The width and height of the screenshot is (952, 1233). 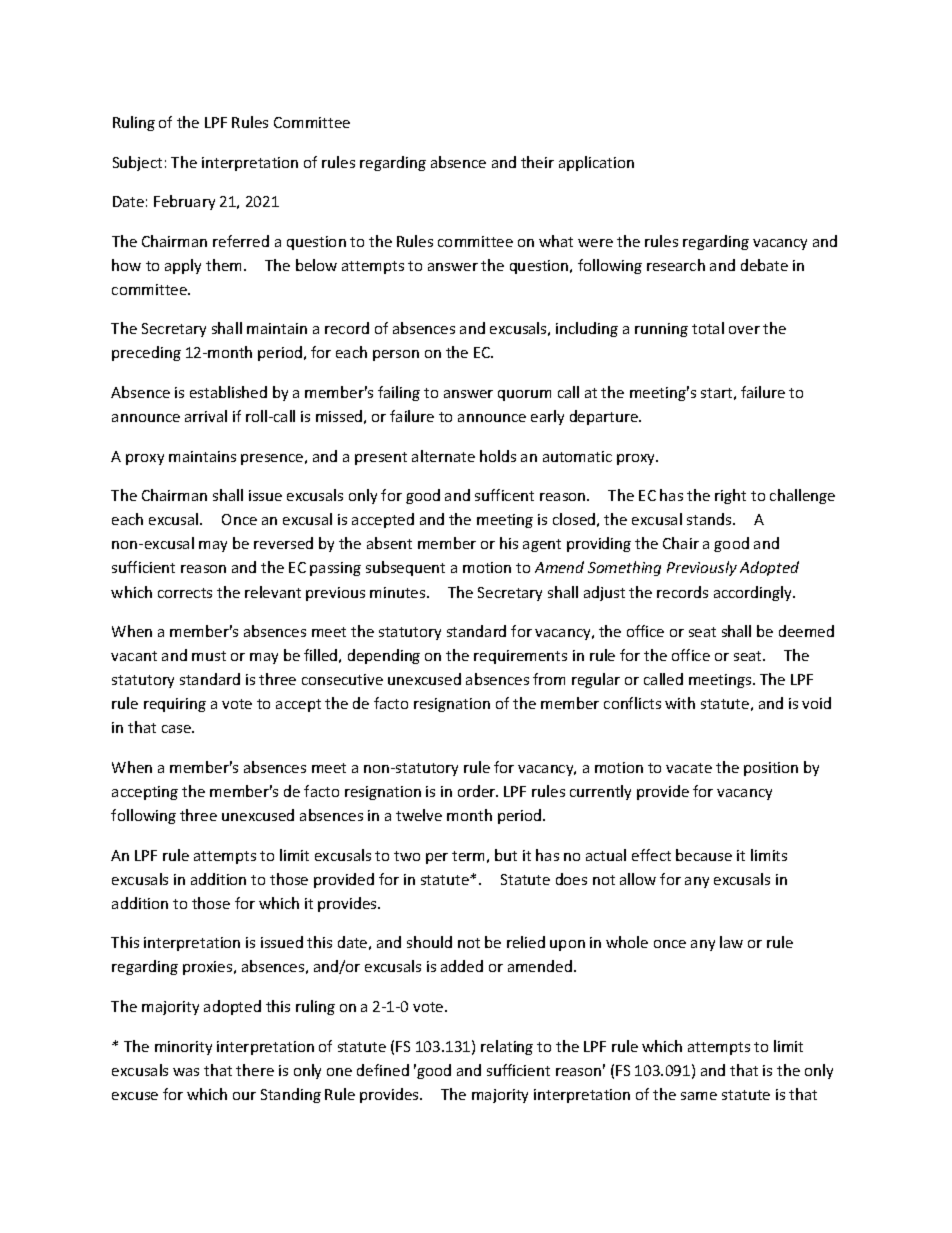 What do you see at coordinates (175, 705) in the screenshot?
I see `requiring` at bounding box center [175, 705].
